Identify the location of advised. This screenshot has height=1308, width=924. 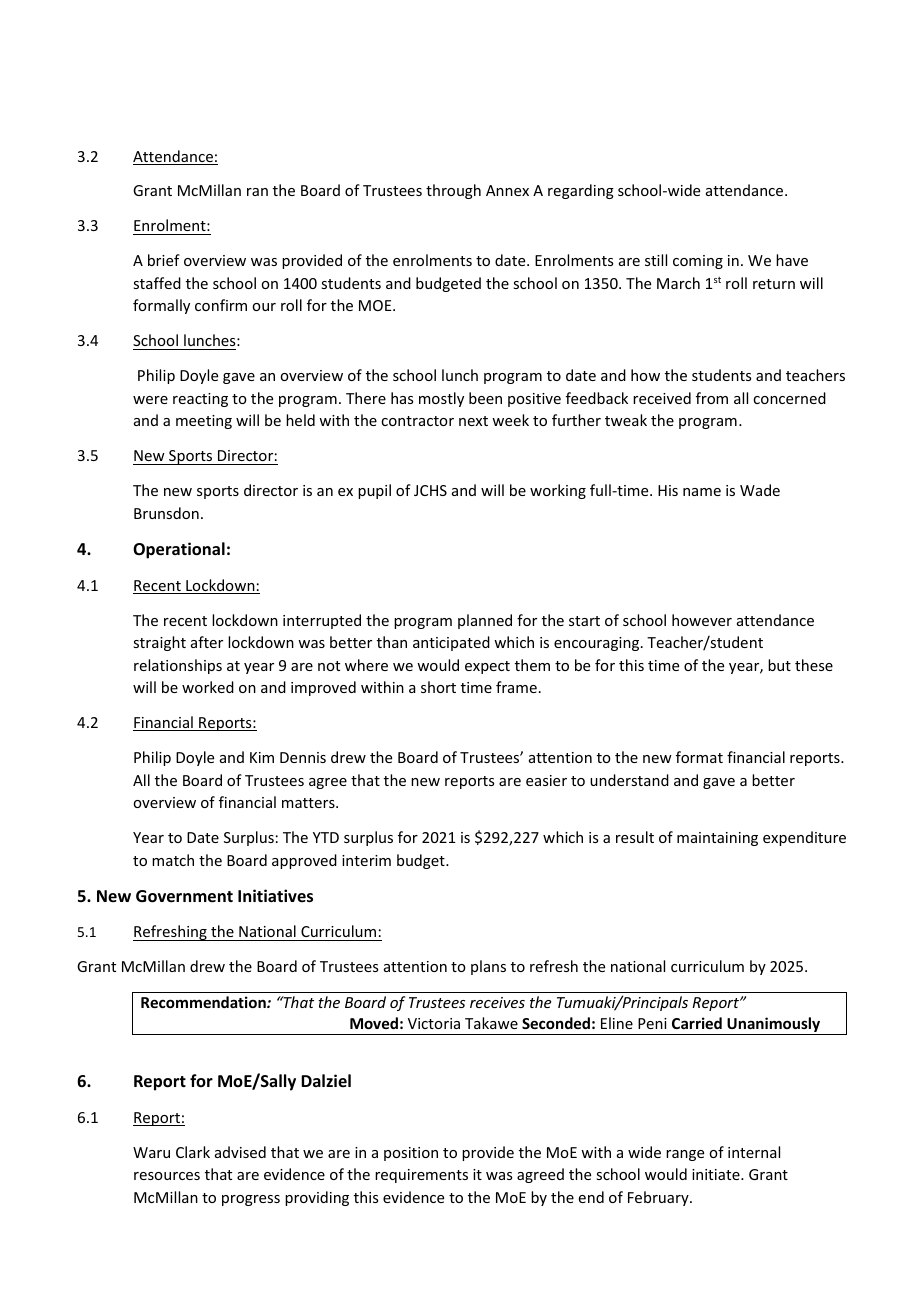
(240, 1152).
